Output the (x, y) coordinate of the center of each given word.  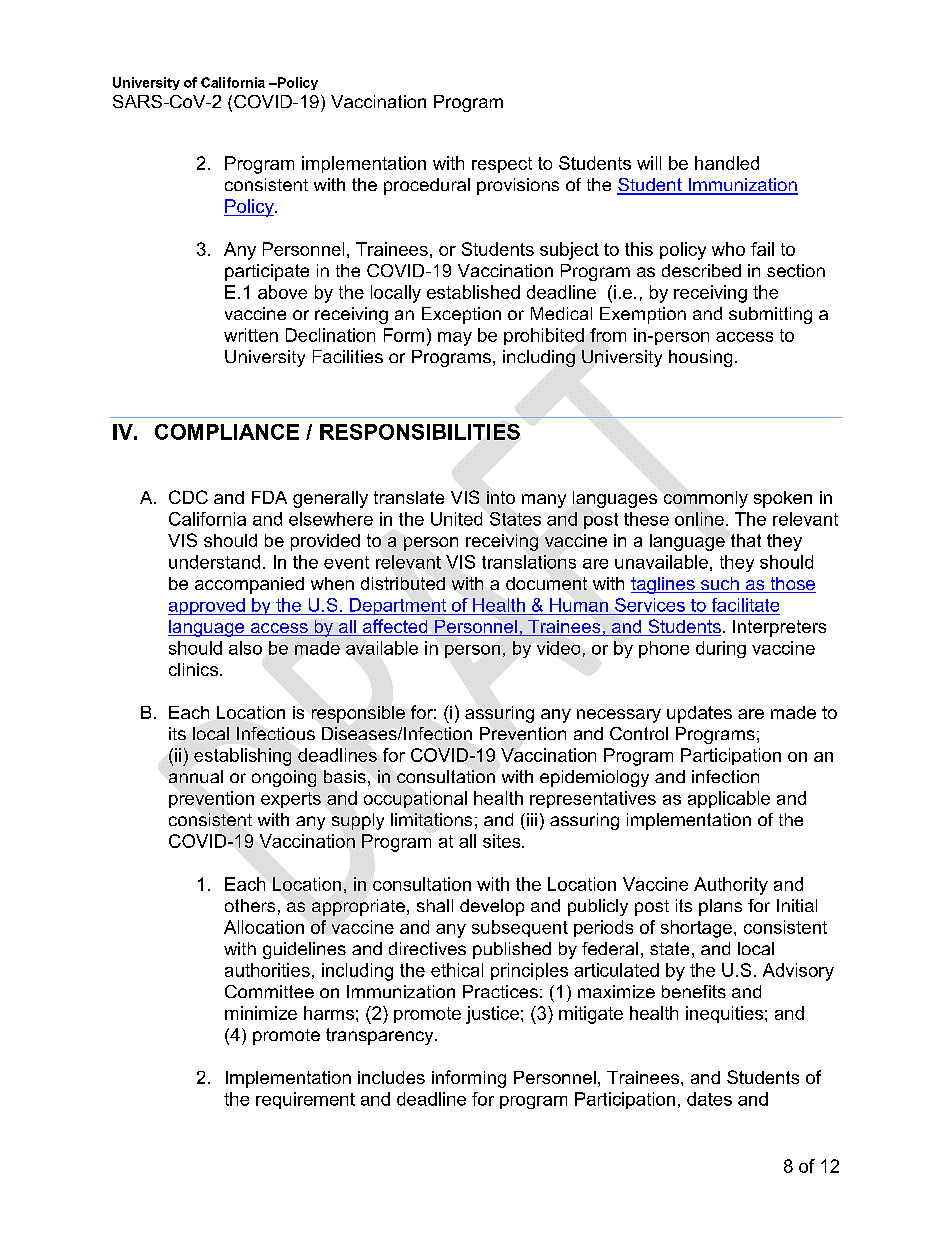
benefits (694, 991)
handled (727, 163)
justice (492, 1015)
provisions (518, 186)
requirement (305, 1100)
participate (267, 272)
